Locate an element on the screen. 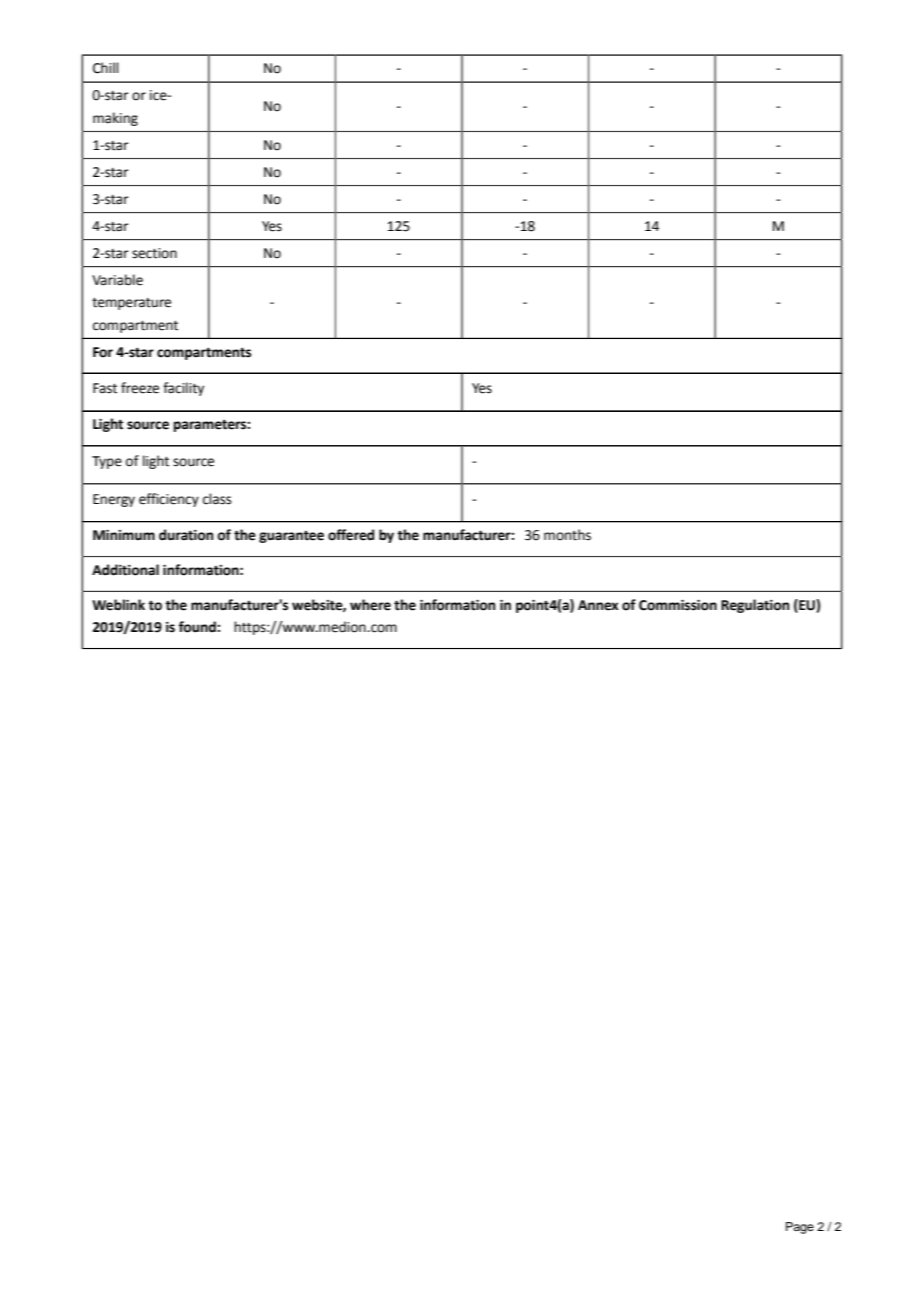 This screenshot has height=1308, width=924. section is located at coordinates (154, 253).
